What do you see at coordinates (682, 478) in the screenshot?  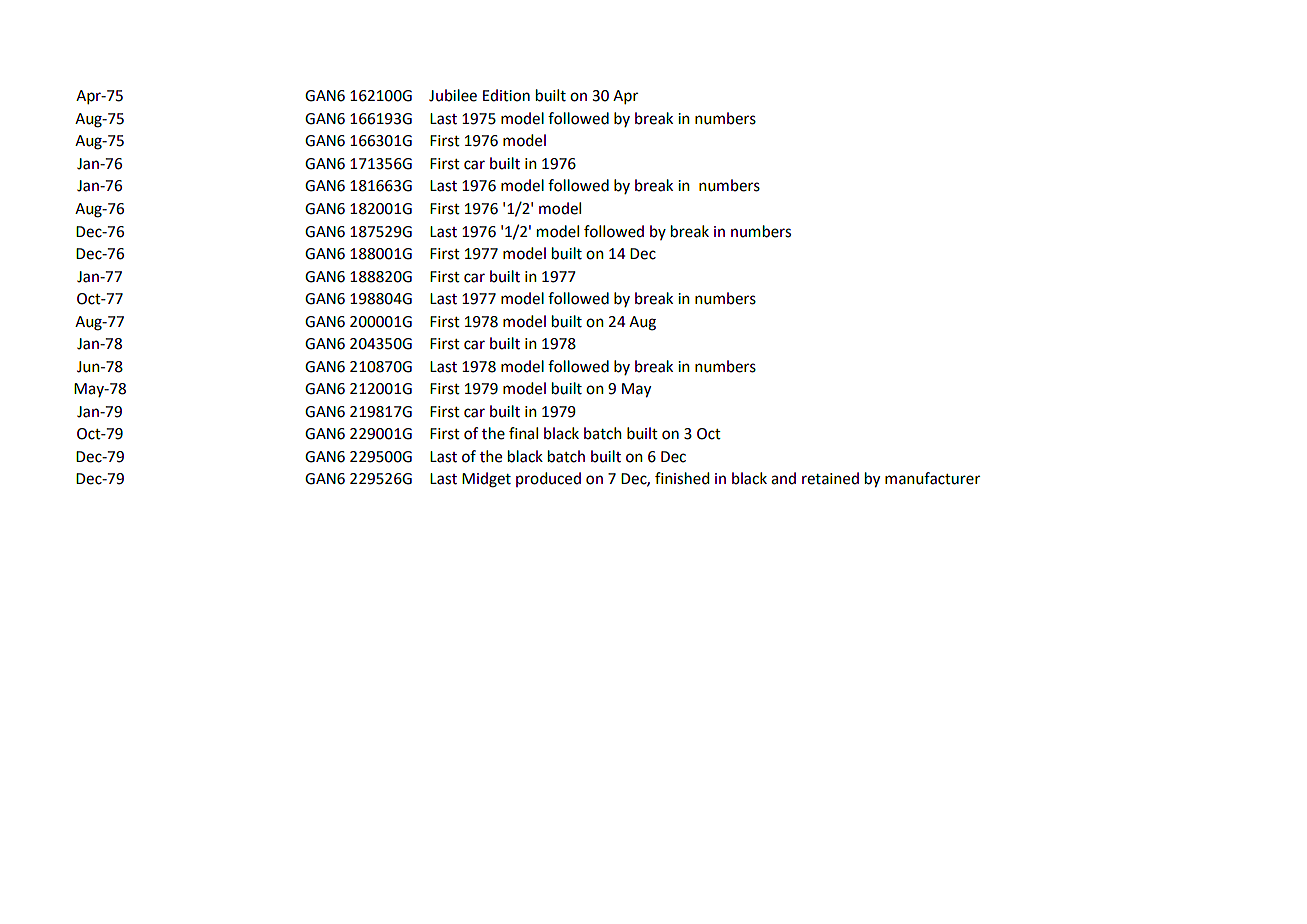 I see `finished` at bounding box center [682, 478].
